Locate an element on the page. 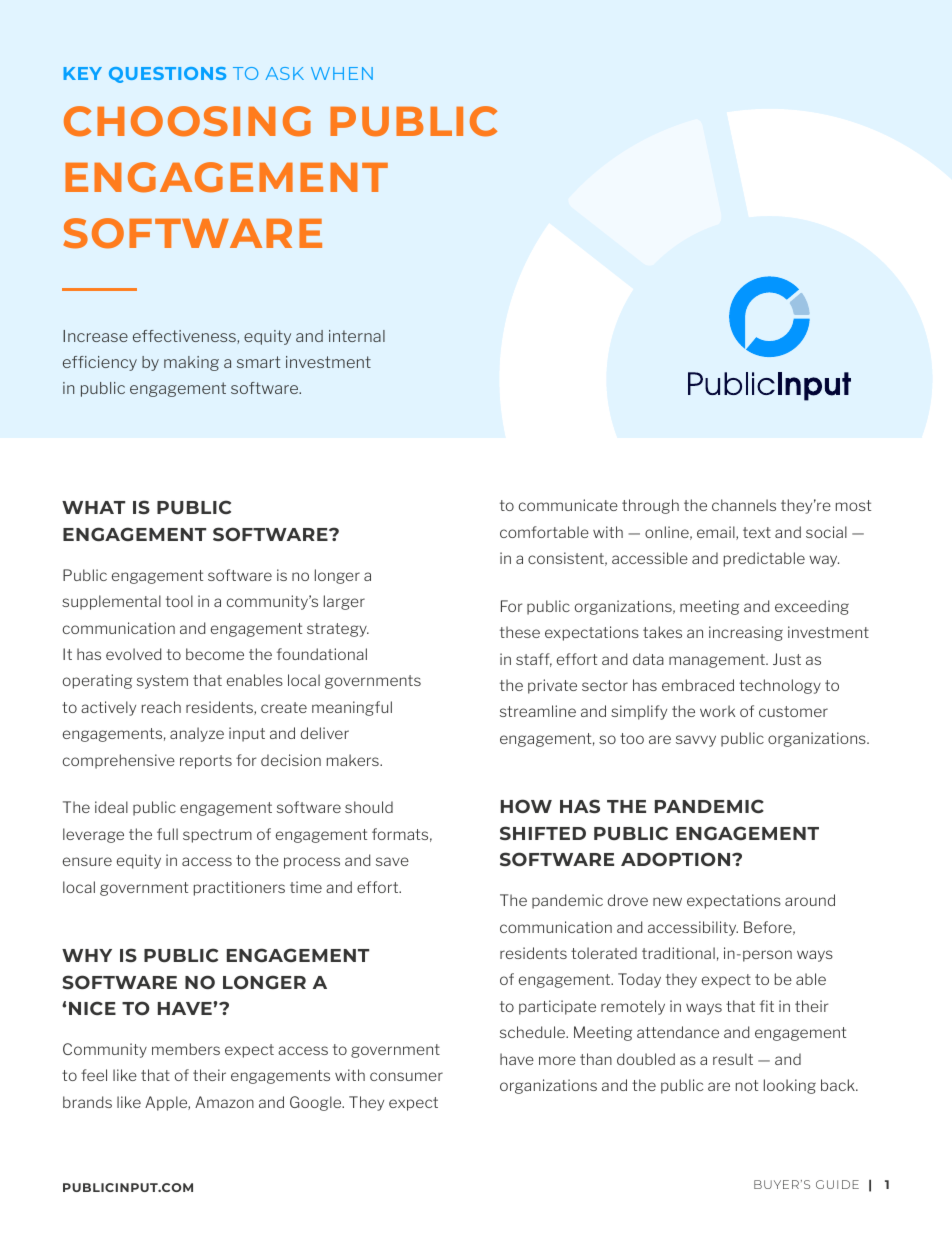  channels is located at coordinates (744, 505).
